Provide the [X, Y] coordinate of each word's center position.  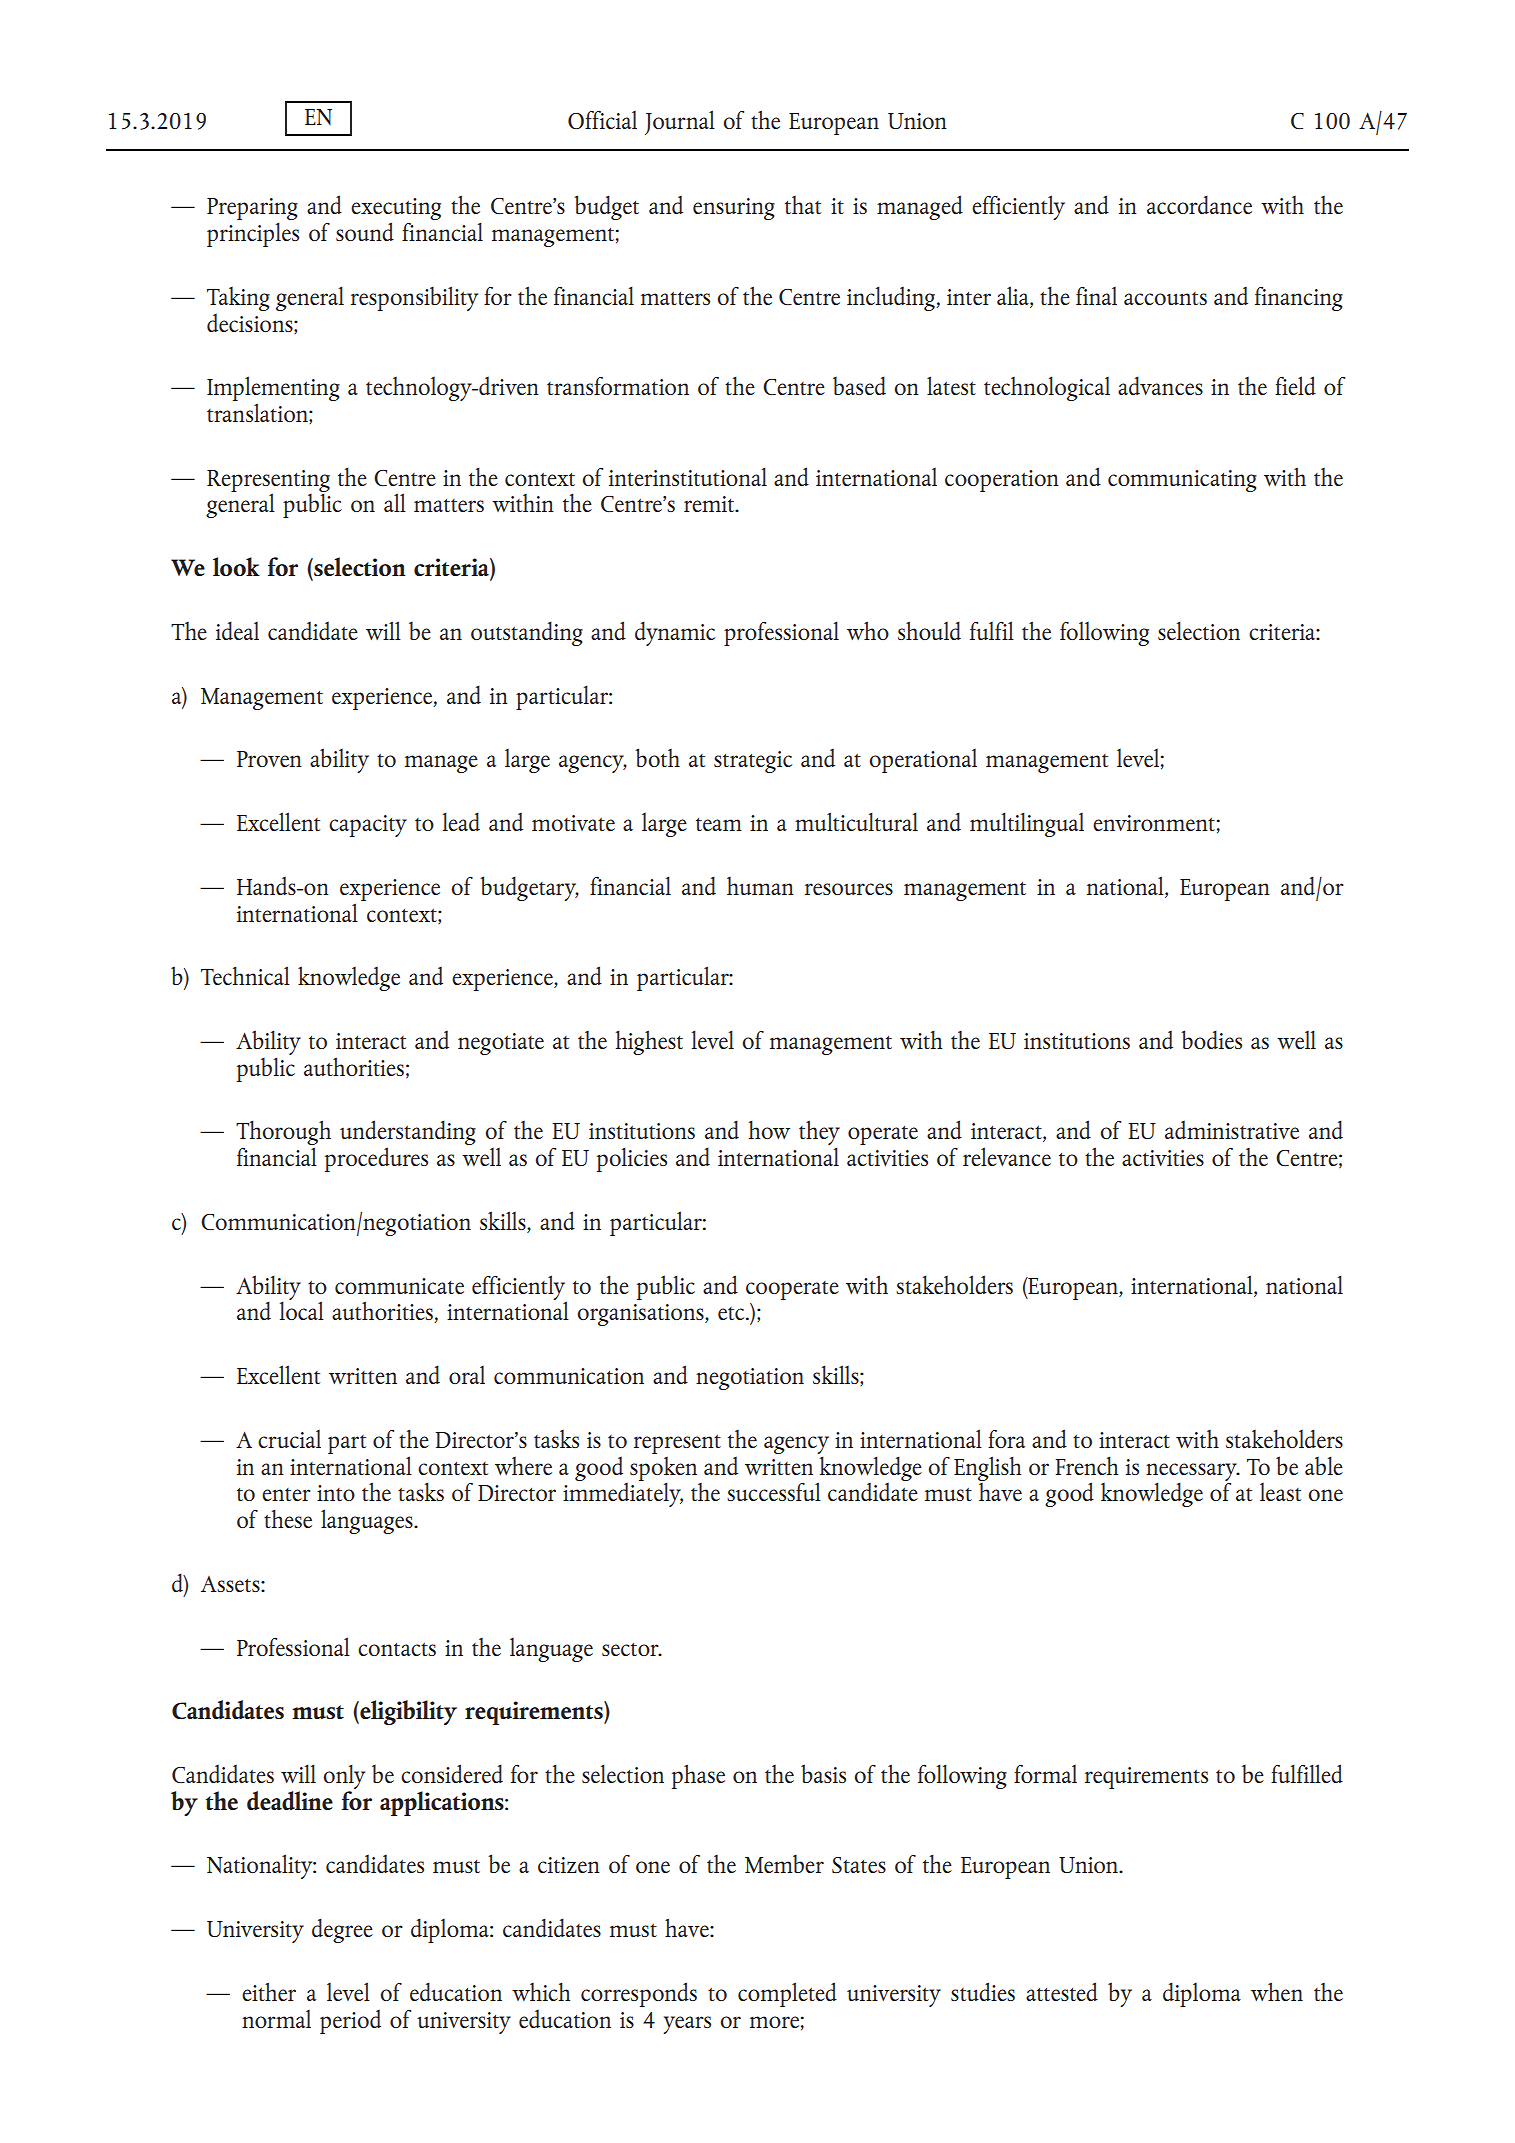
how [769, 1130]
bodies [1211, 1039]
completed [787, 1994]
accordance [1199, 205]
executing [396, 210]
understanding [408, 1134]
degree [342, 1931]
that [803, 205]
